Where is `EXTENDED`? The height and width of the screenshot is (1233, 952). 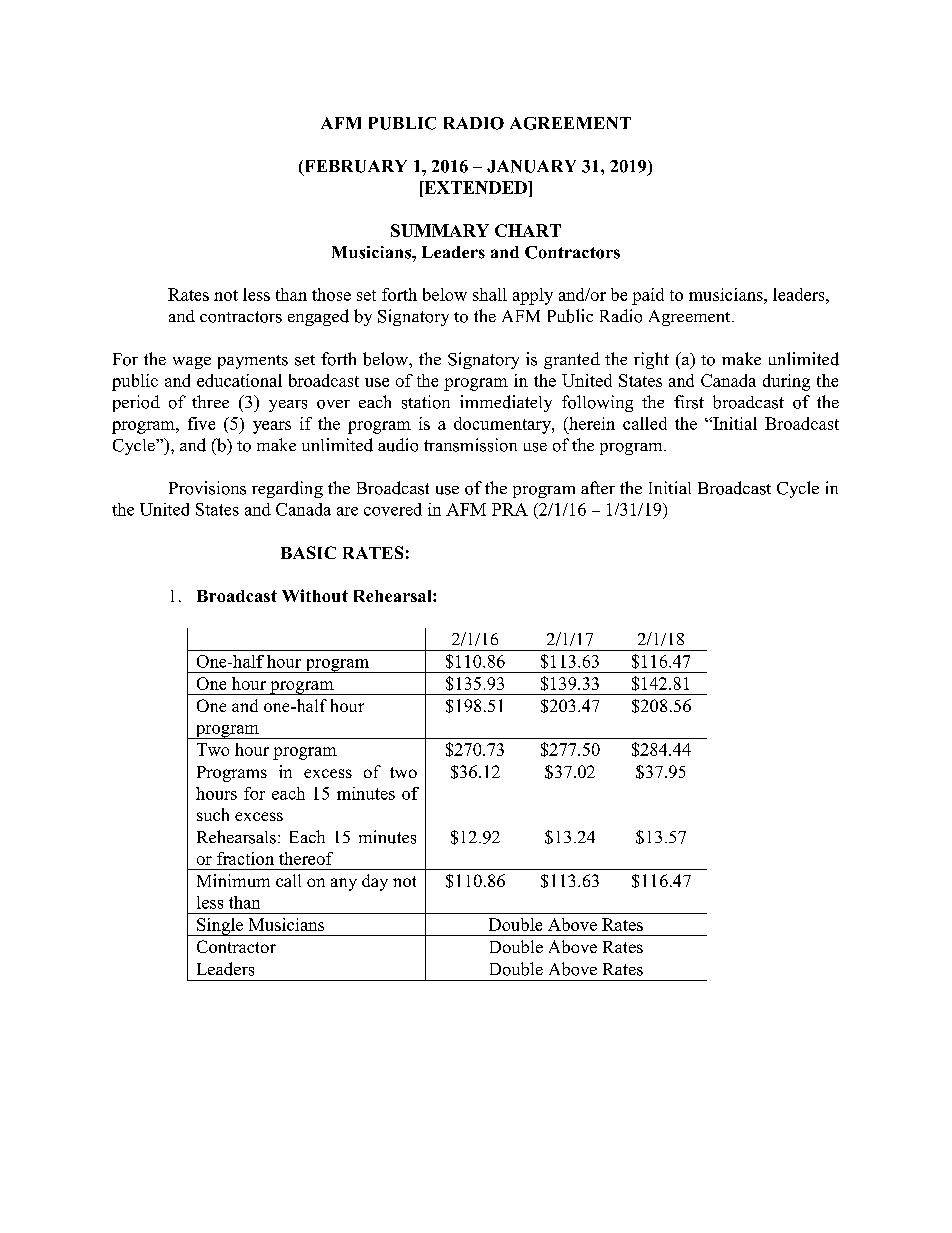 EXTENDED is located at coordinates (475, 187).
